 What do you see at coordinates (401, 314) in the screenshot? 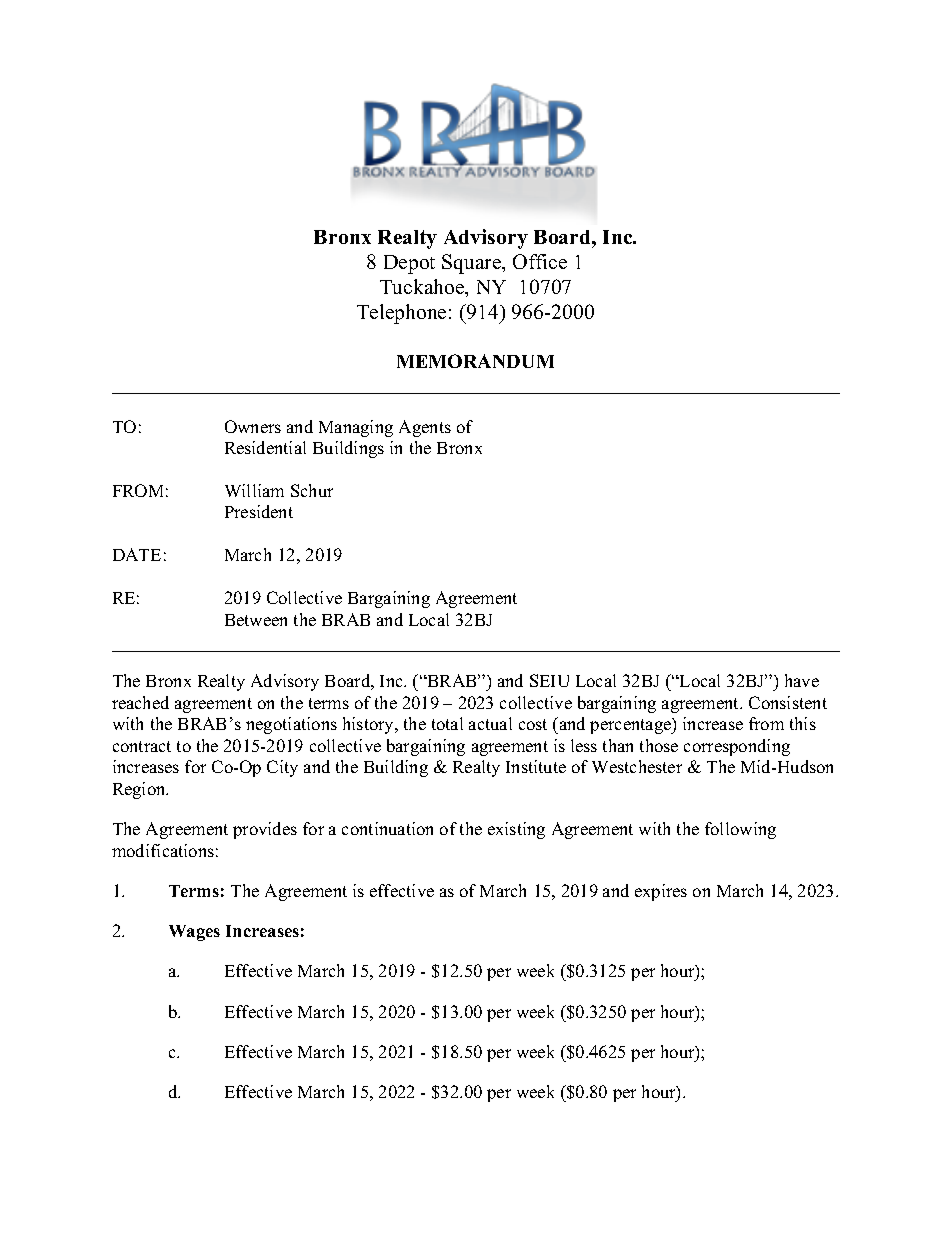
I see `Telephone` at bounding box center [401, 314].
